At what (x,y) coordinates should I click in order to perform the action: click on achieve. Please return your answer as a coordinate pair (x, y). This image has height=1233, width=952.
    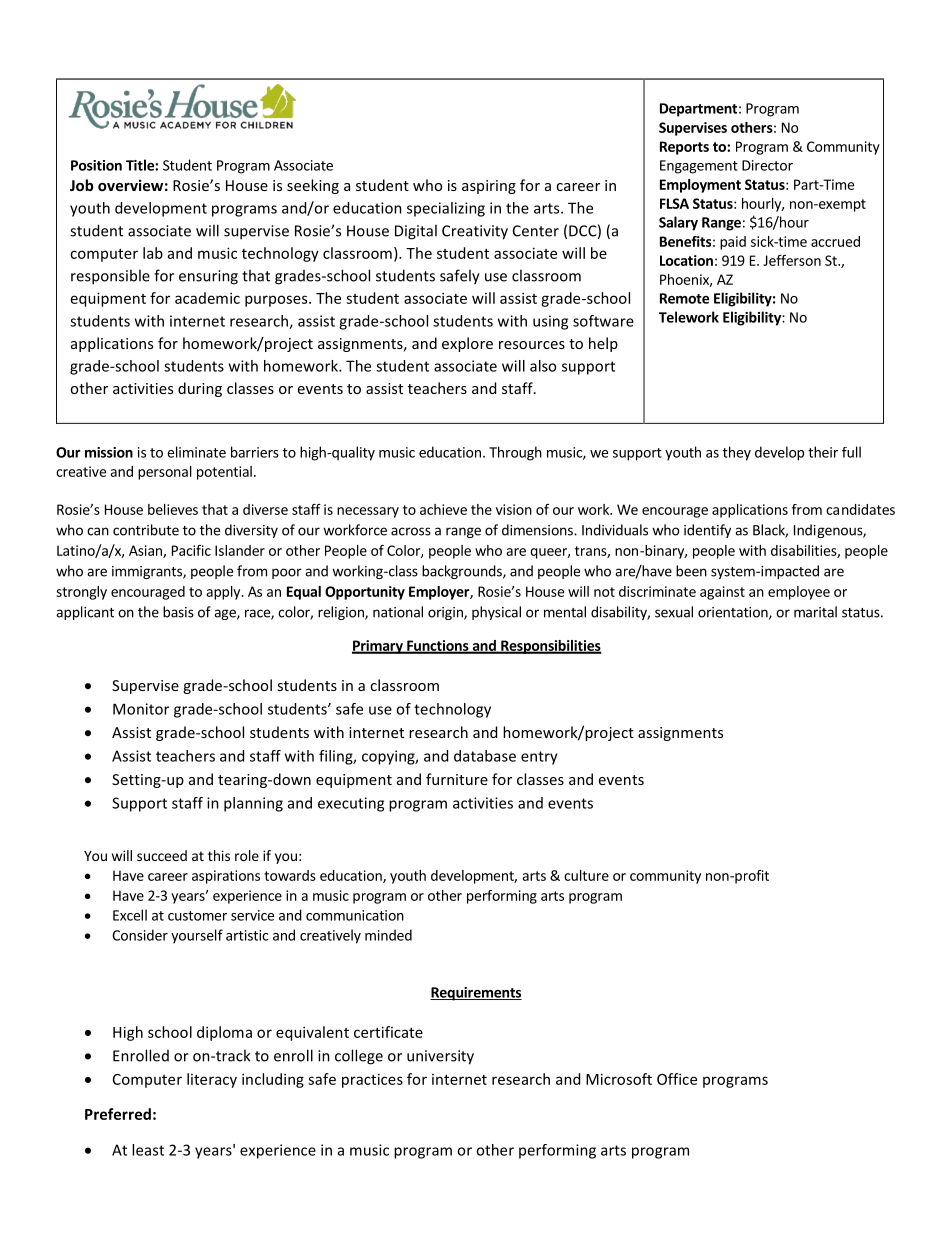
    Looking at the image, I should click on (443, 509).
